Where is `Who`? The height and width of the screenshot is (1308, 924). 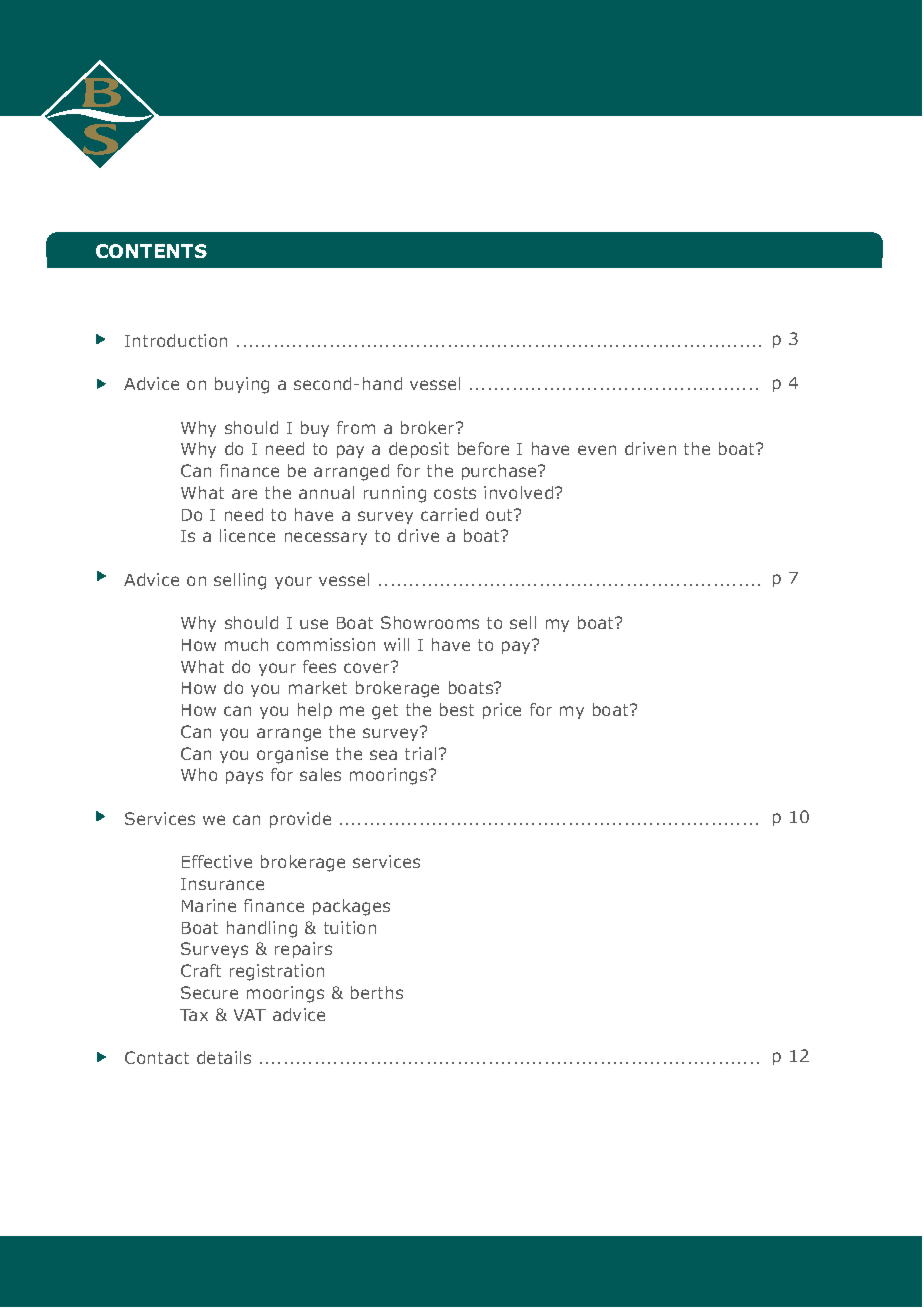
Who is located at coordinates (199, 774).
